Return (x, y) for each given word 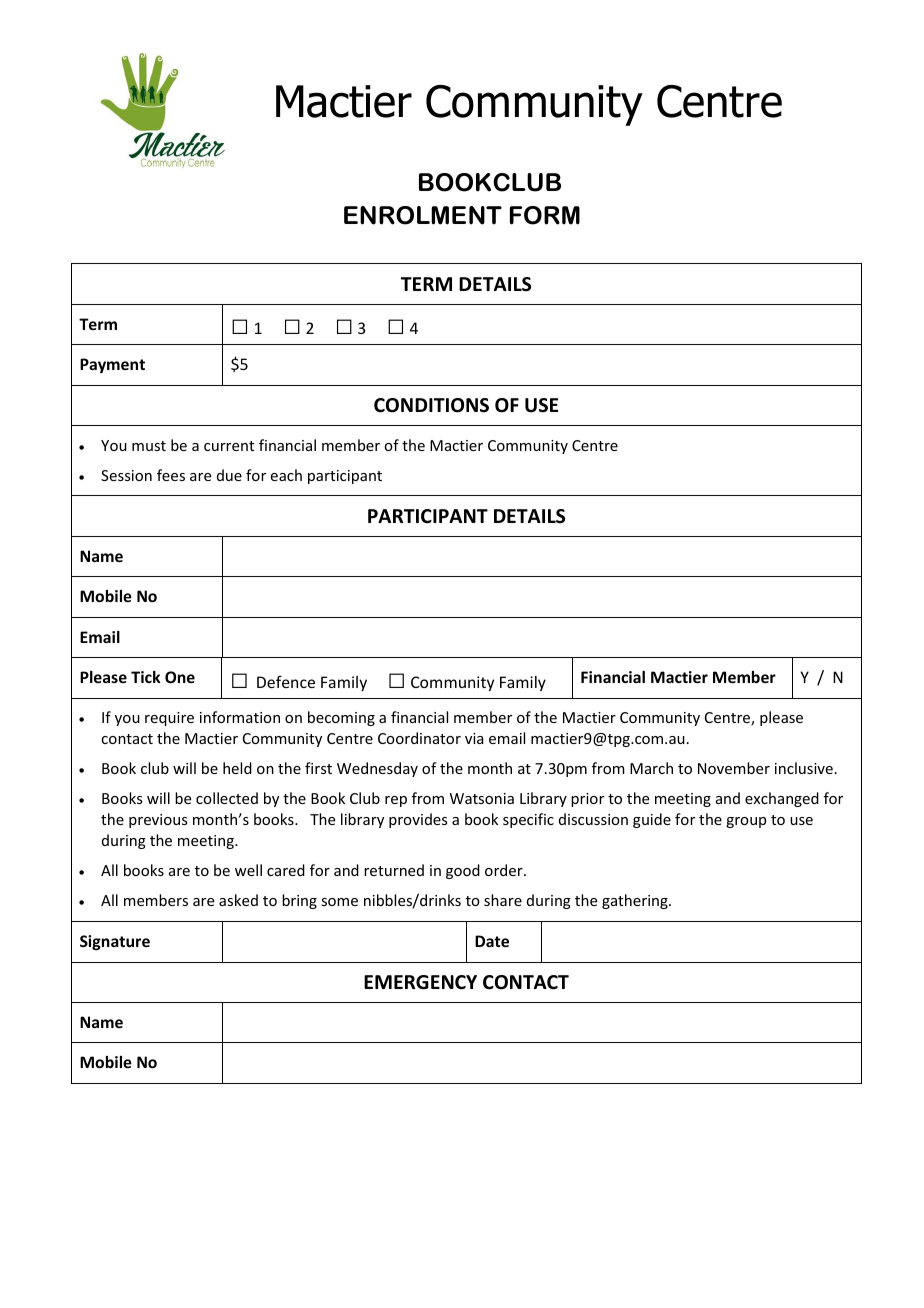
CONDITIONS (431, 405)
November (734, 768)
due (229, 475)
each (286, 475)
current (229, 446)
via (474, 738)
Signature (115, 942)
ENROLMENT (423, 215)
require (169, 719)
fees (171, 475)
